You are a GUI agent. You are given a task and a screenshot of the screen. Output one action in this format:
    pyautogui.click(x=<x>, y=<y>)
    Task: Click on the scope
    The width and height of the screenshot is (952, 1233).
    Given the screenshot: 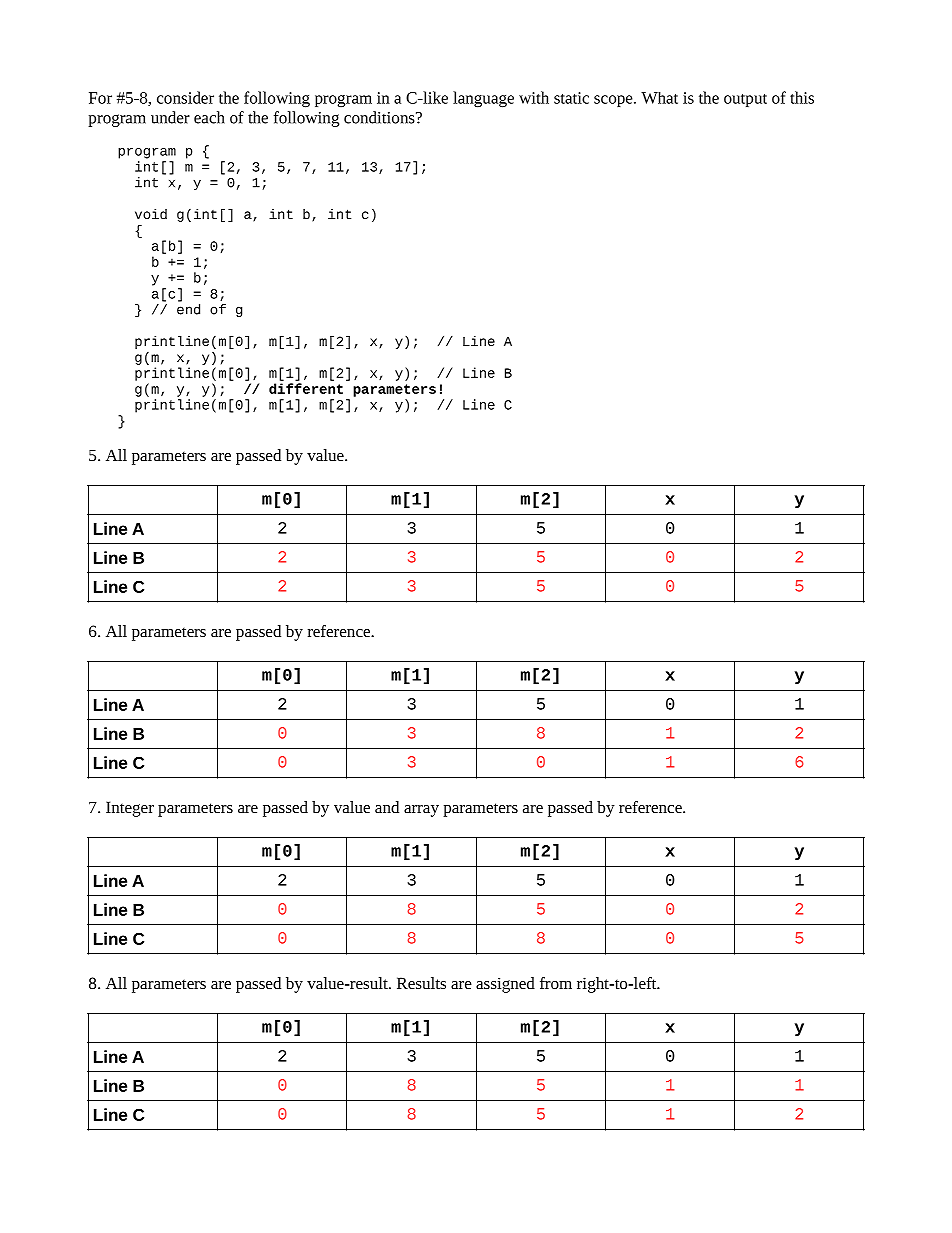 What is the action you would take?
    pyautogui.click(x=614, y=101)
